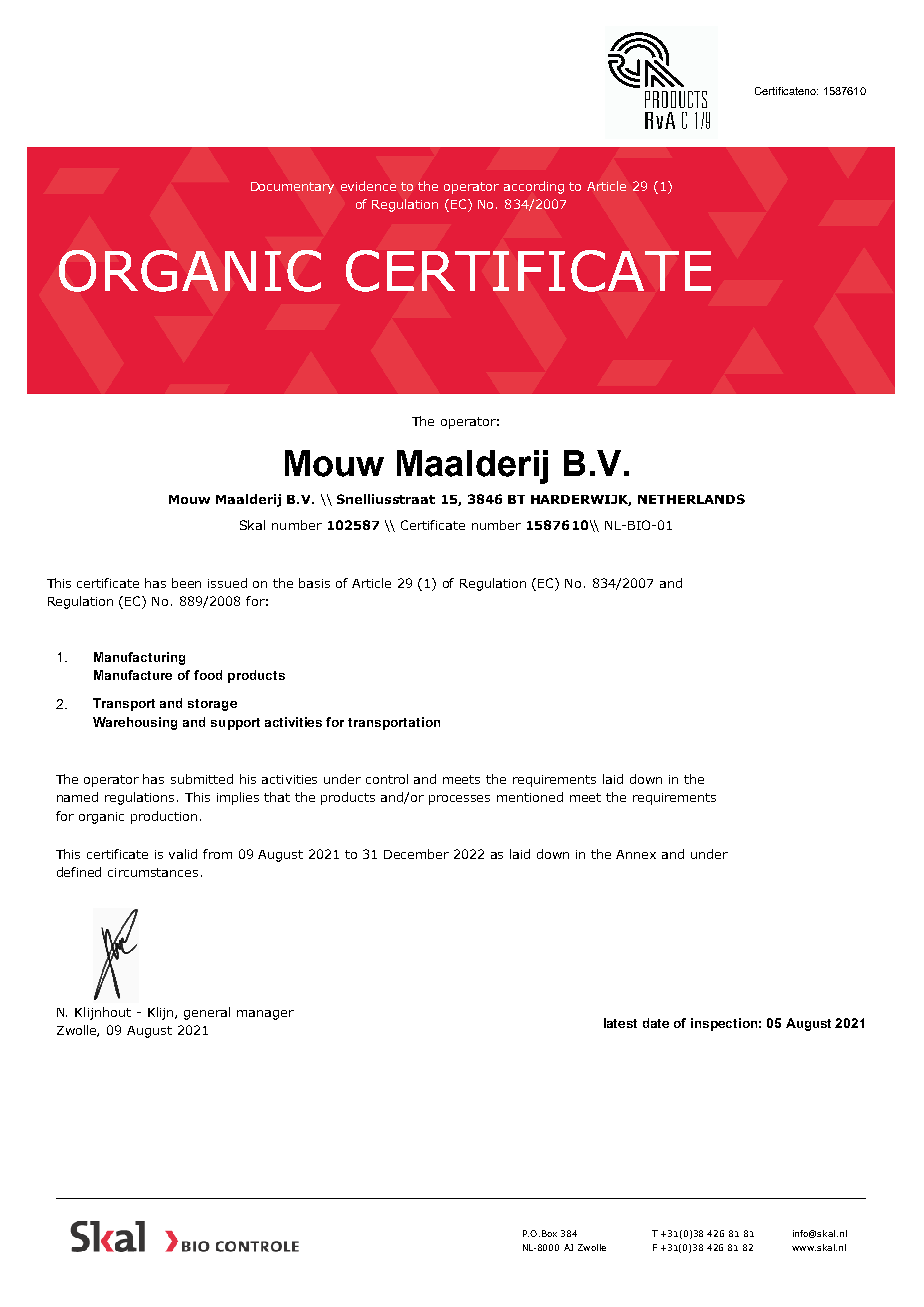 This page has height=1307, width=924. Describe the element at coordinates (207, 1013) in the page. I see `general` at that location.
